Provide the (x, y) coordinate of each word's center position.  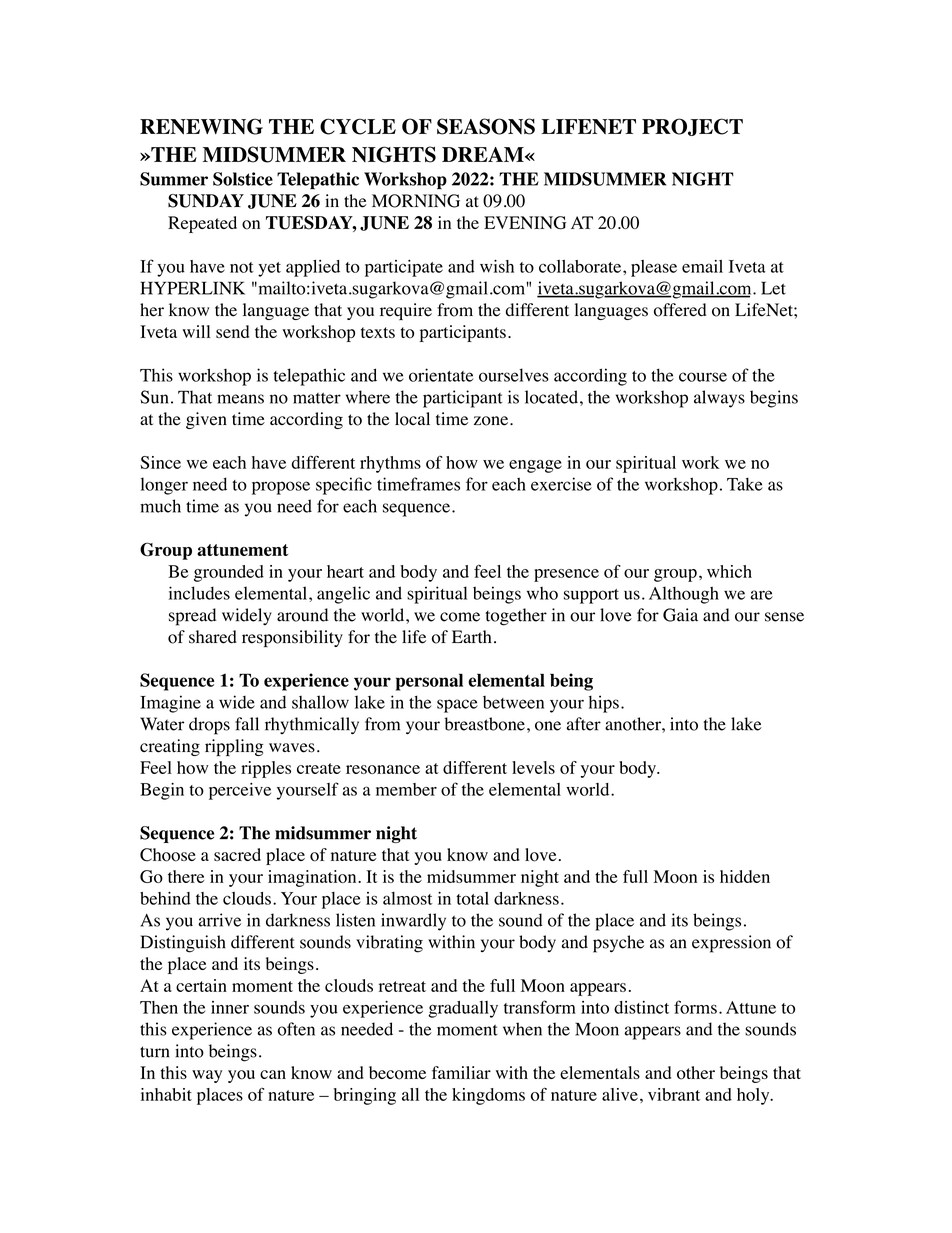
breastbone (485, 724)
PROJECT (692, 127)
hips (604, 704)
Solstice (243, 179)
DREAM (484, 154)
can (273, 1074)
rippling (234, 747)
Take (745, 484)
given (206, 420)
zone (492, 421)
